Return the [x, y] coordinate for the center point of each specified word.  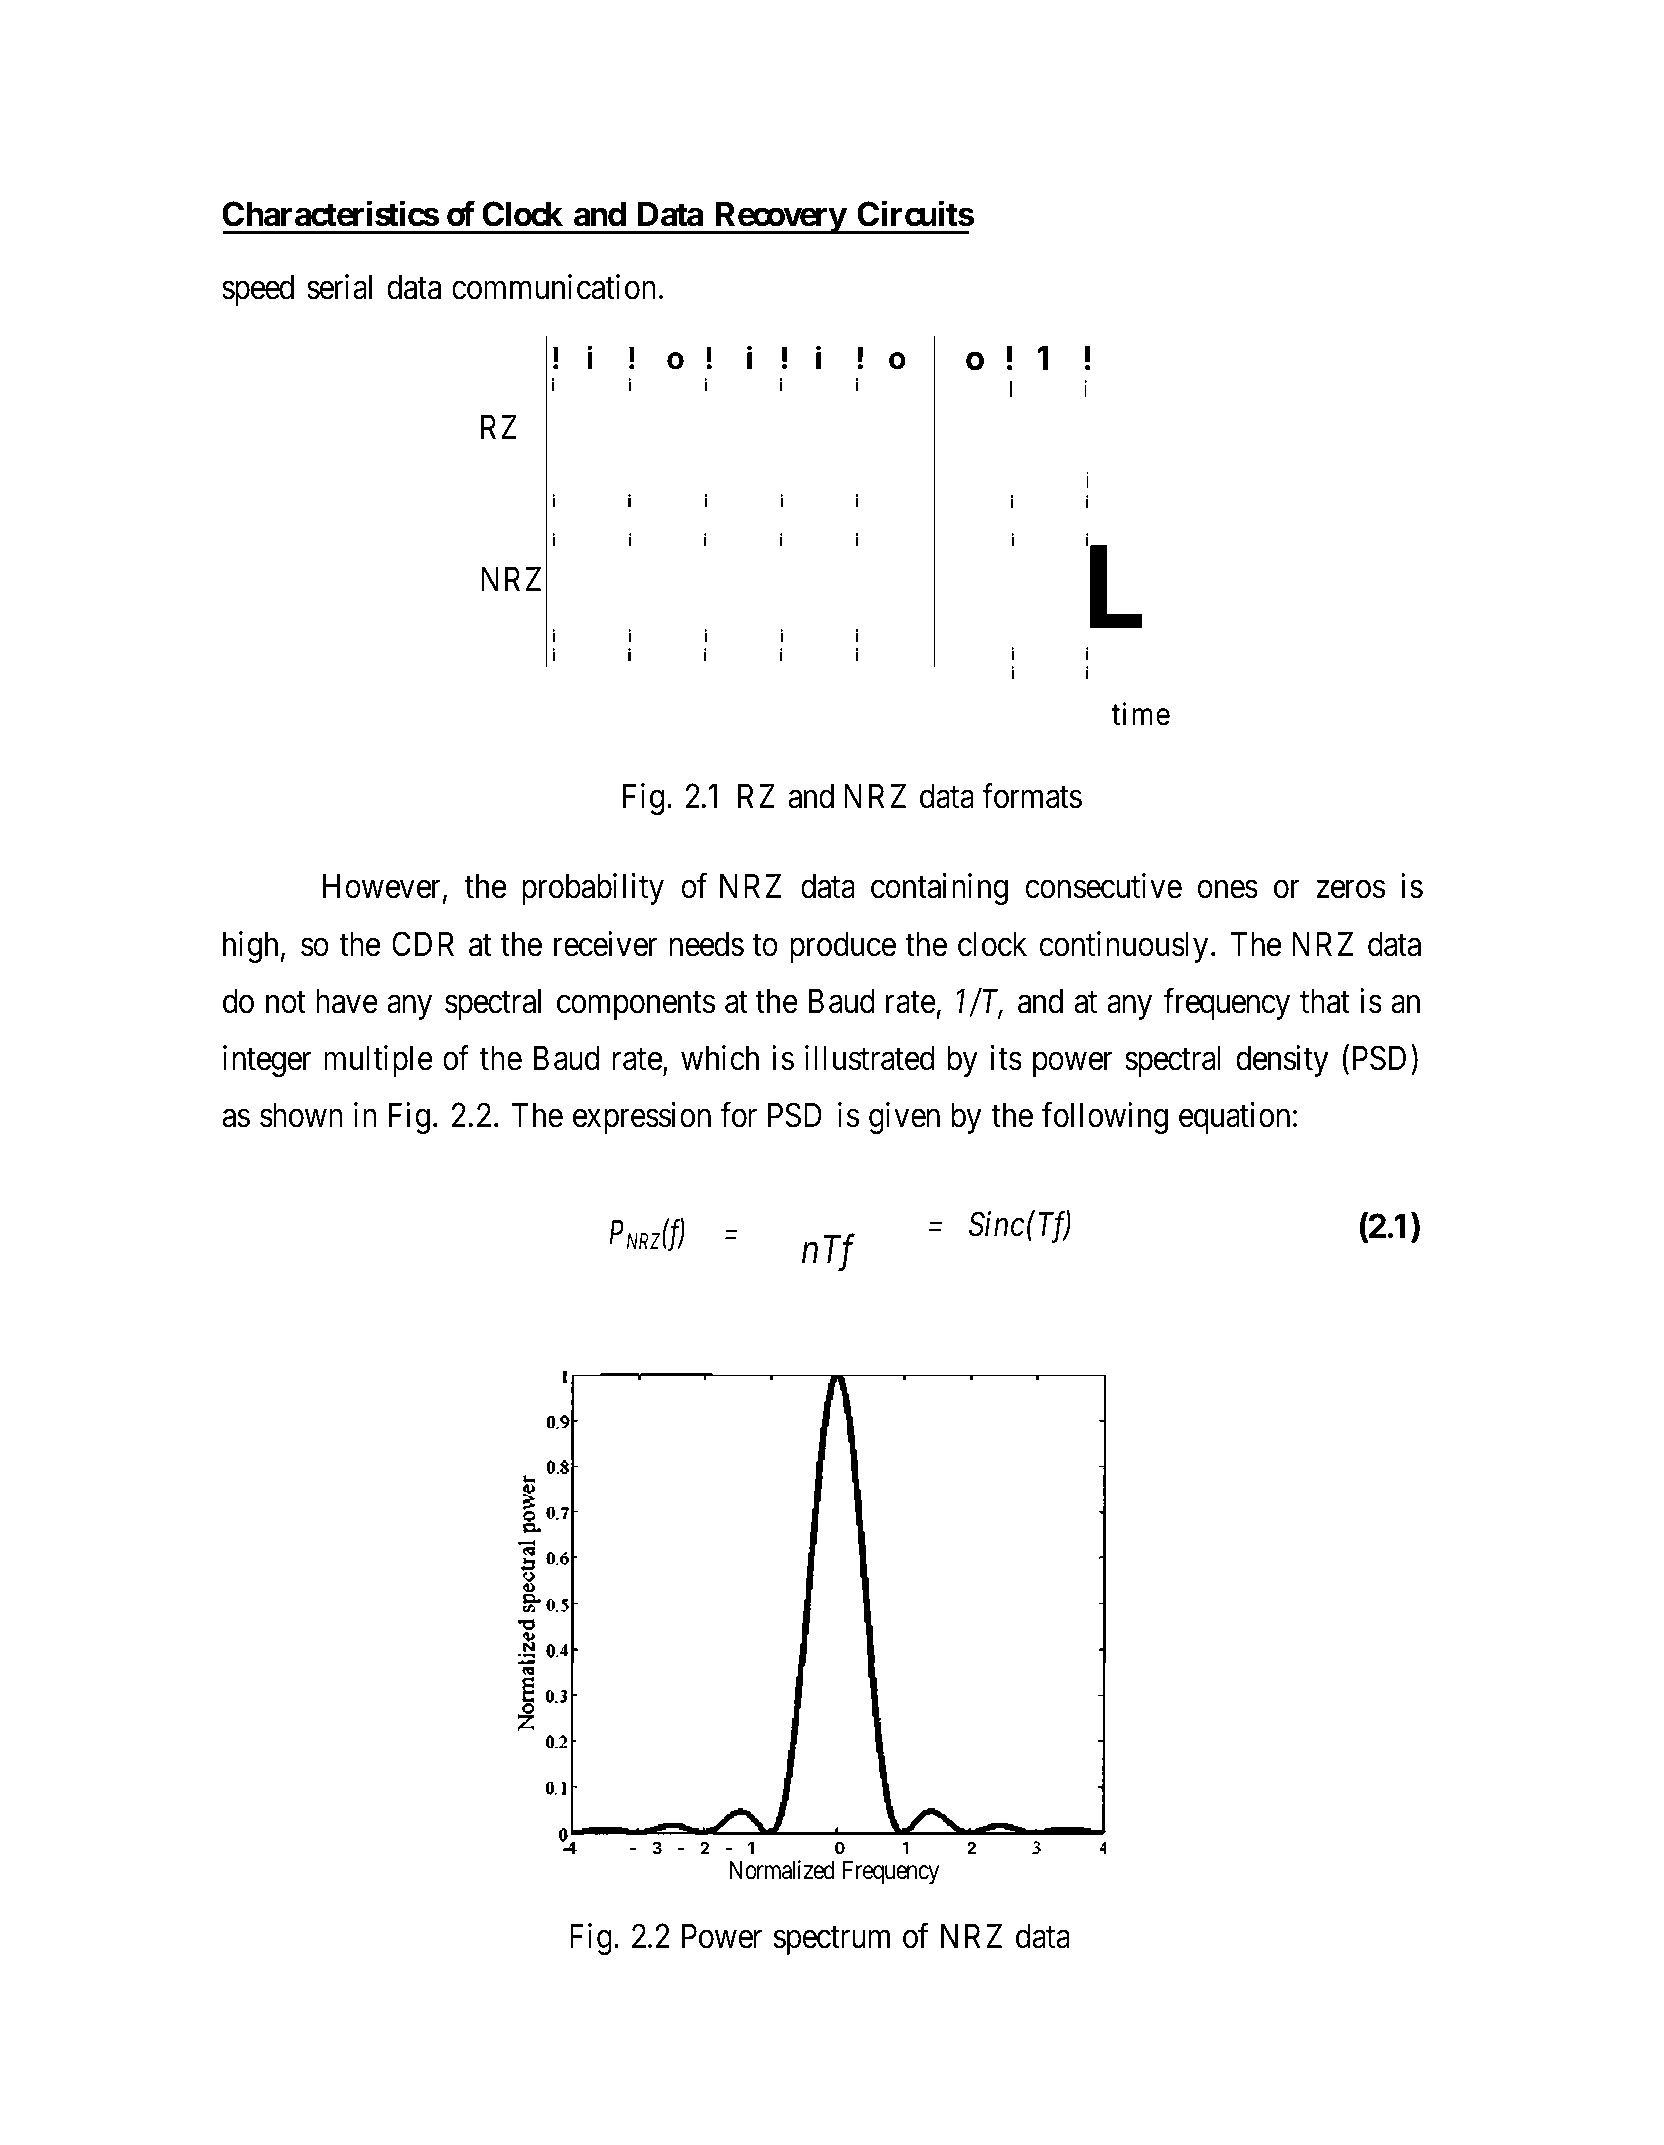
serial [339, 287]
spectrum [832, 1941]
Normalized [782, 1870]
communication [554, 287]
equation [1234, 1118]
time [1141, 714]
